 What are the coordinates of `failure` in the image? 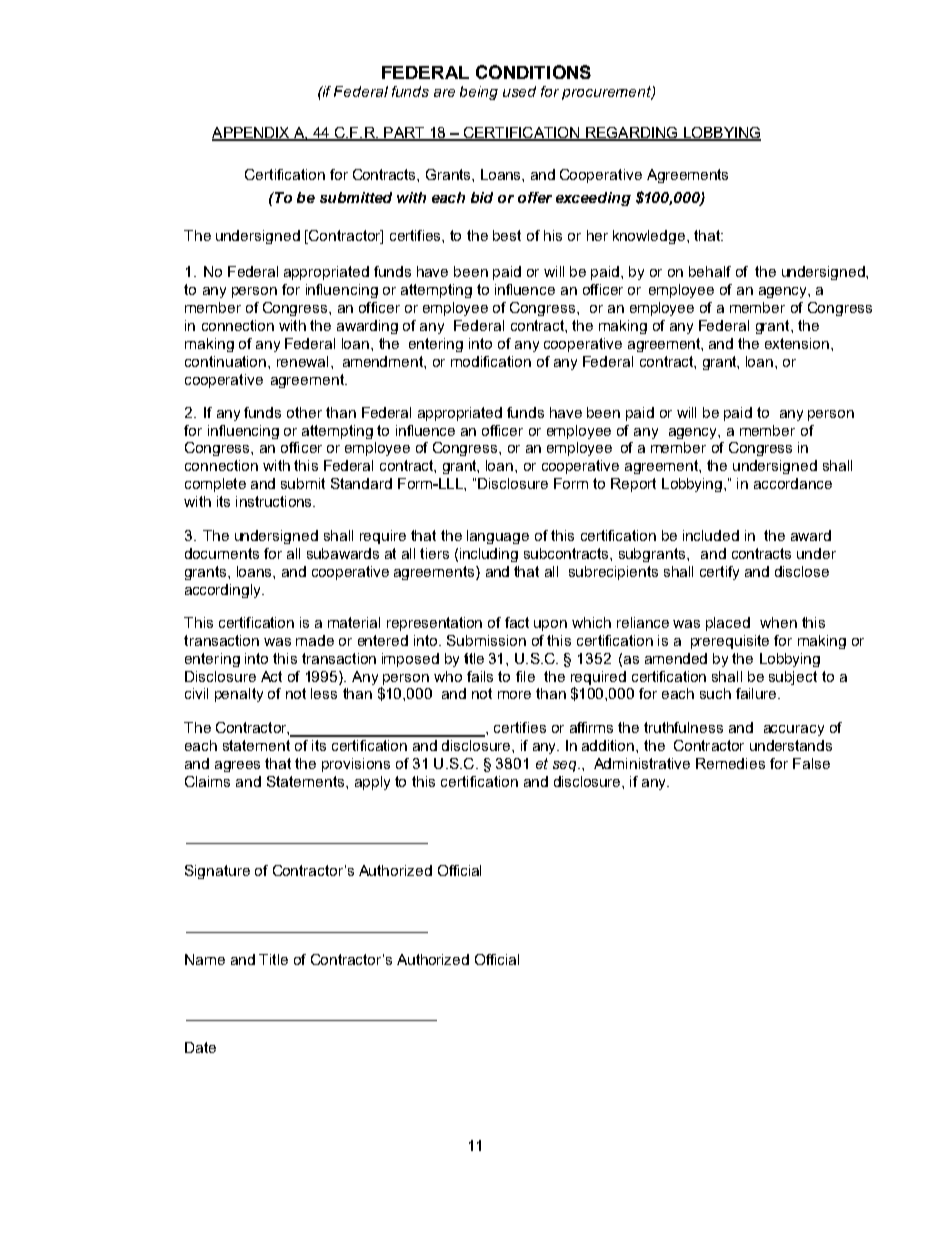 It's located at (757, 693).
